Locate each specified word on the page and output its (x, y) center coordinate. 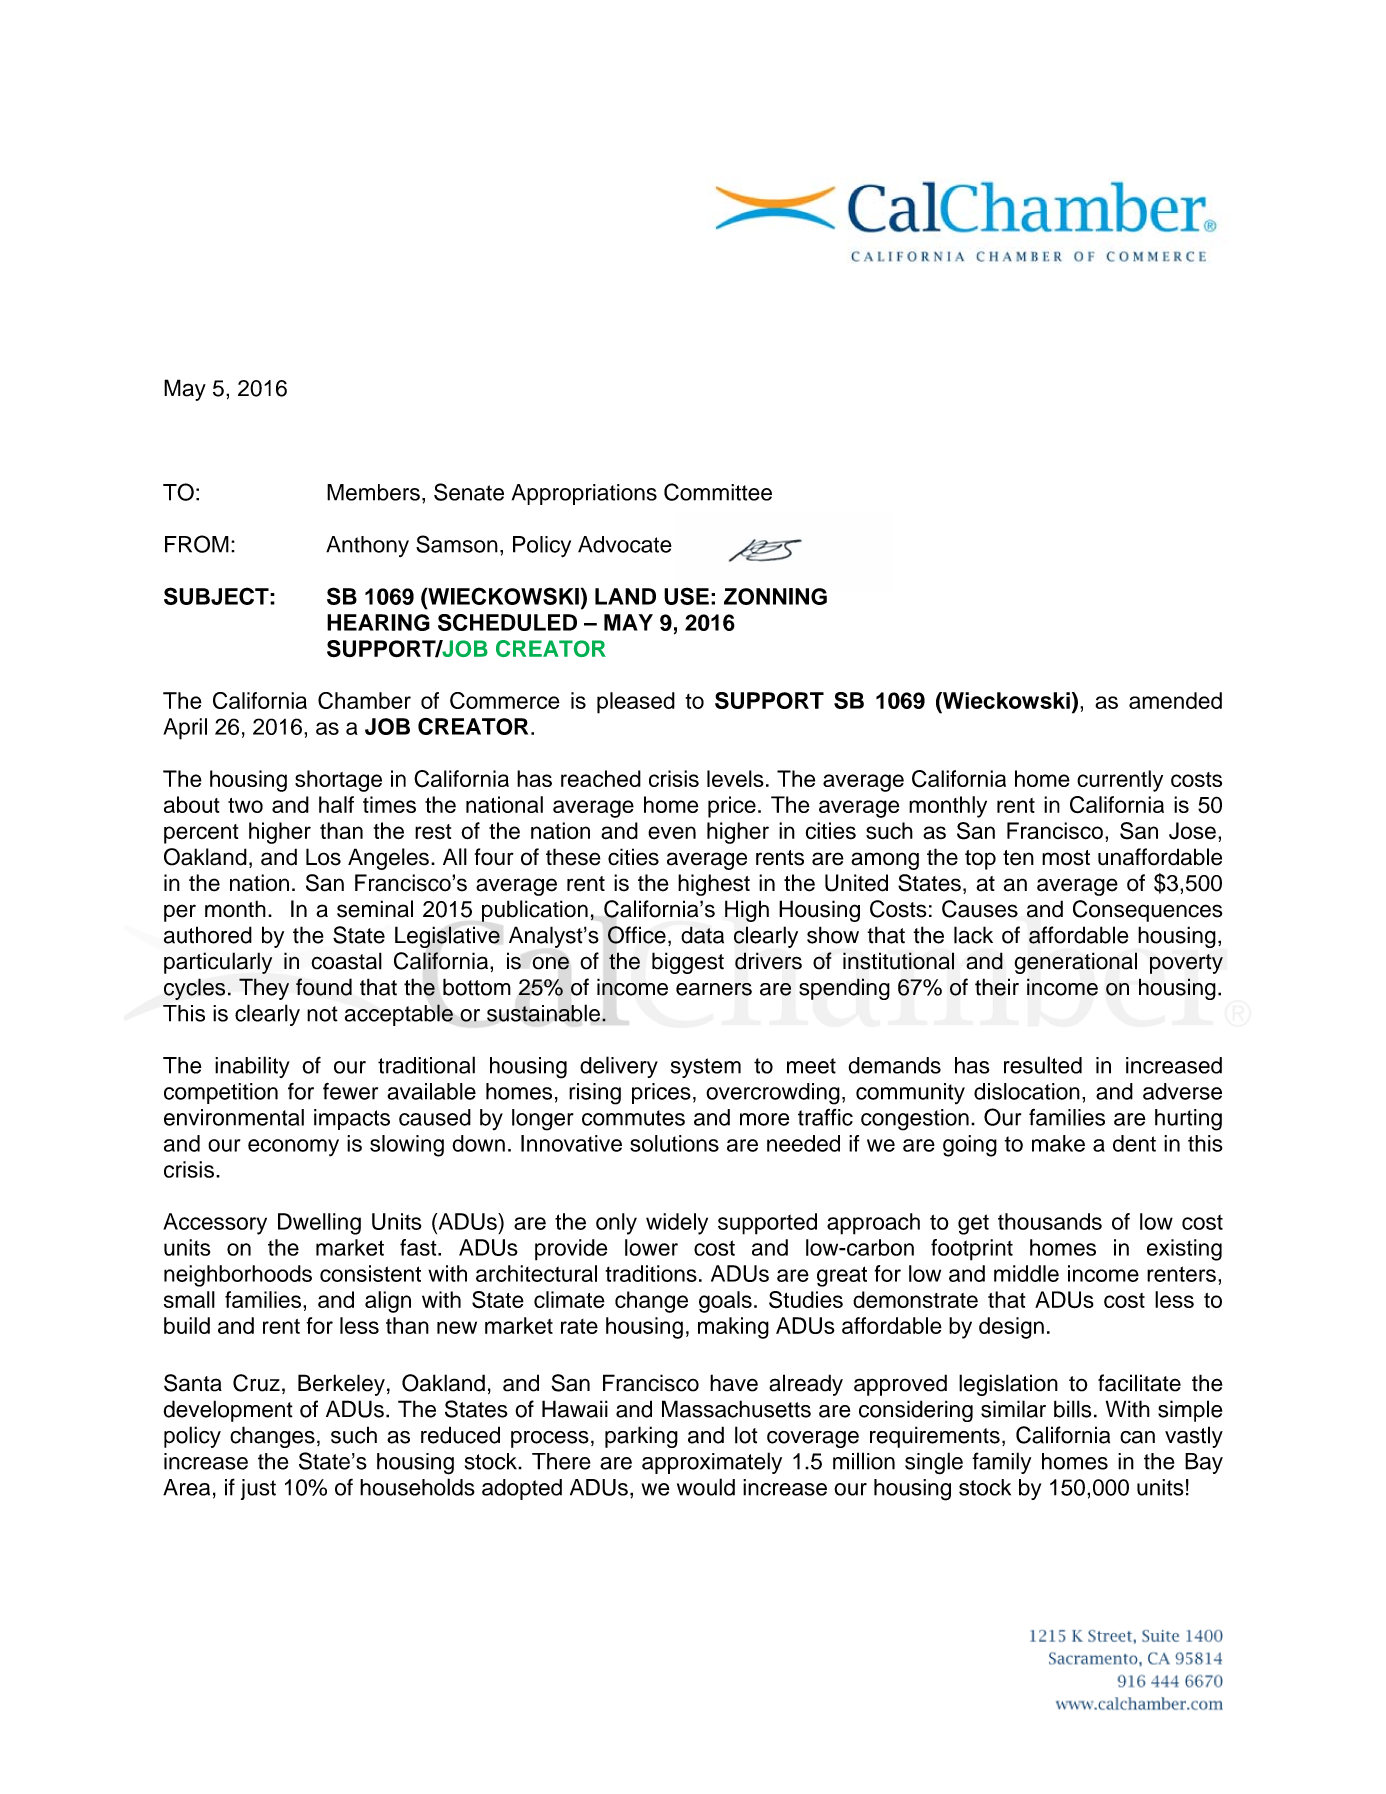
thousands (1050, 1221)
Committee (718, 492)
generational (1075, 963)
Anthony (367, 546)
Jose (1192, 831)
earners (714, 989)
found (324, 987)
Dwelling (319, 1224)
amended (1175, 700)
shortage (338, 781)
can (1137, 1437)
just (258, 1489)
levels (735, 778)
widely (677, 1224)
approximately (712, 1463)
